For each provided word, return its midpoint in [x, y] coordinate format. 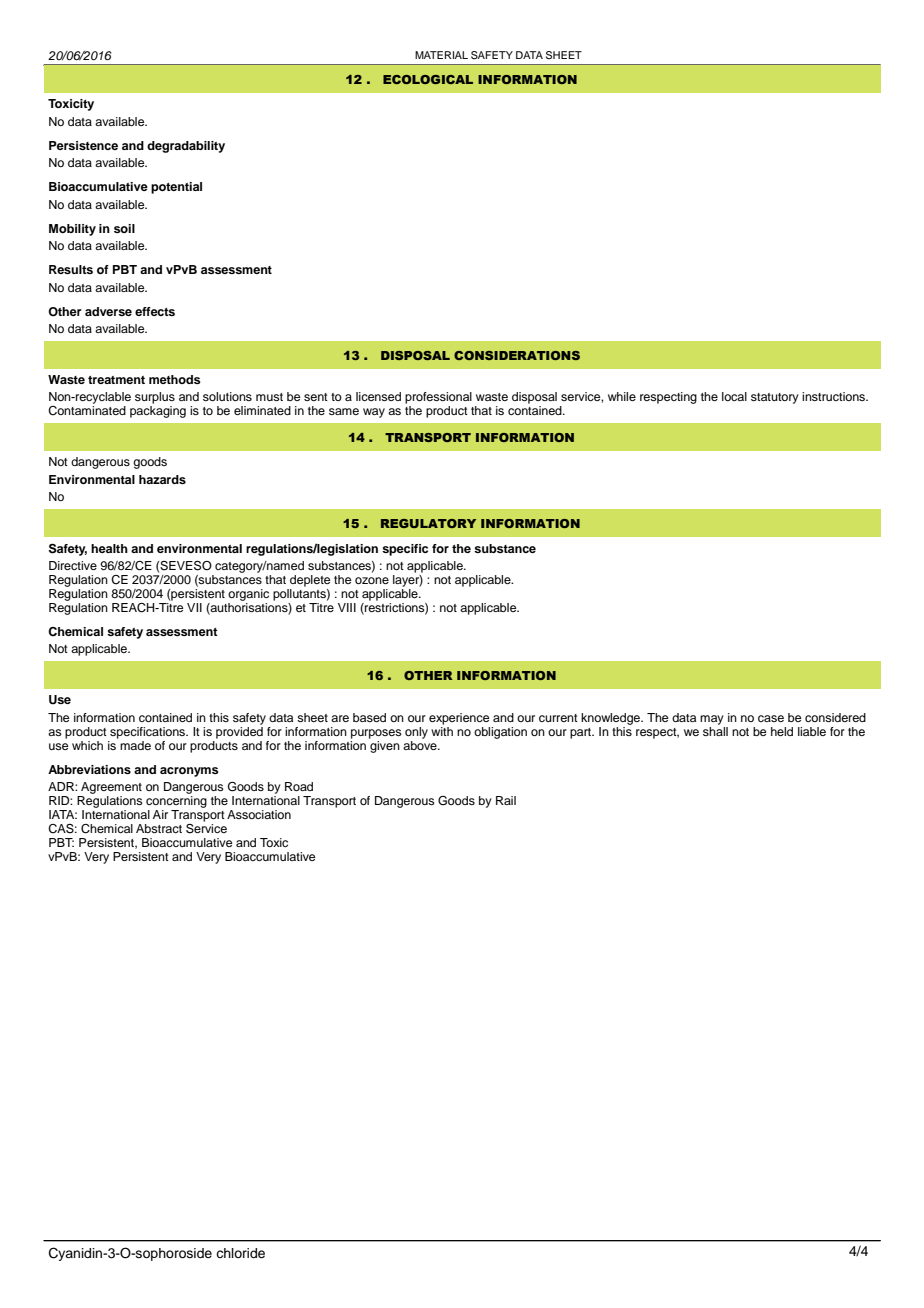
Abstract [159, 828]
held [782, 731]
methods [175, 379]
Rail [506, 800]
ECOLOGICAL [428, 79]
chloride [240, 1253]
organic [248, 595]
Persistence [83, 145]
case [771, 718]
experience [459, 719]
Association [259, 814]
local [734, 396]
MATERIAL [441, 55]
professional [438, 398]
